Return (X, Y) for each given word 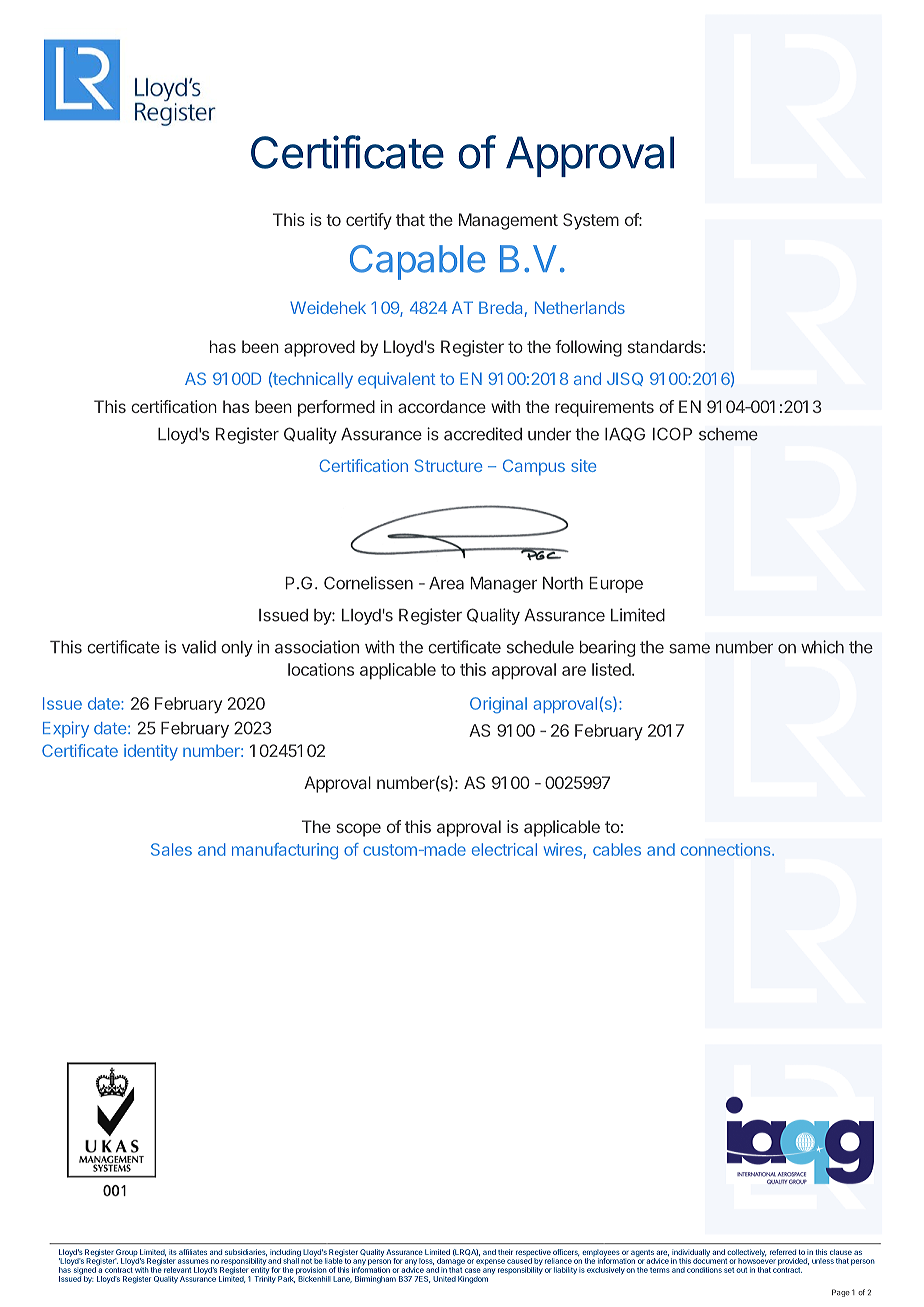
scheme (728, 434)
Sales (171, 849)
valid (199, 647)
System (591, 221)
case (473, 1270)
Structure (448, 465)
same (689, 649)
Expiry (66, 729)
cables (617, 849)
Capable (417, 262)
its (173, 1252)
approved (319, 348)
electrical (504, 849)
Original (498, 705)
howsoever (757, 1260)
